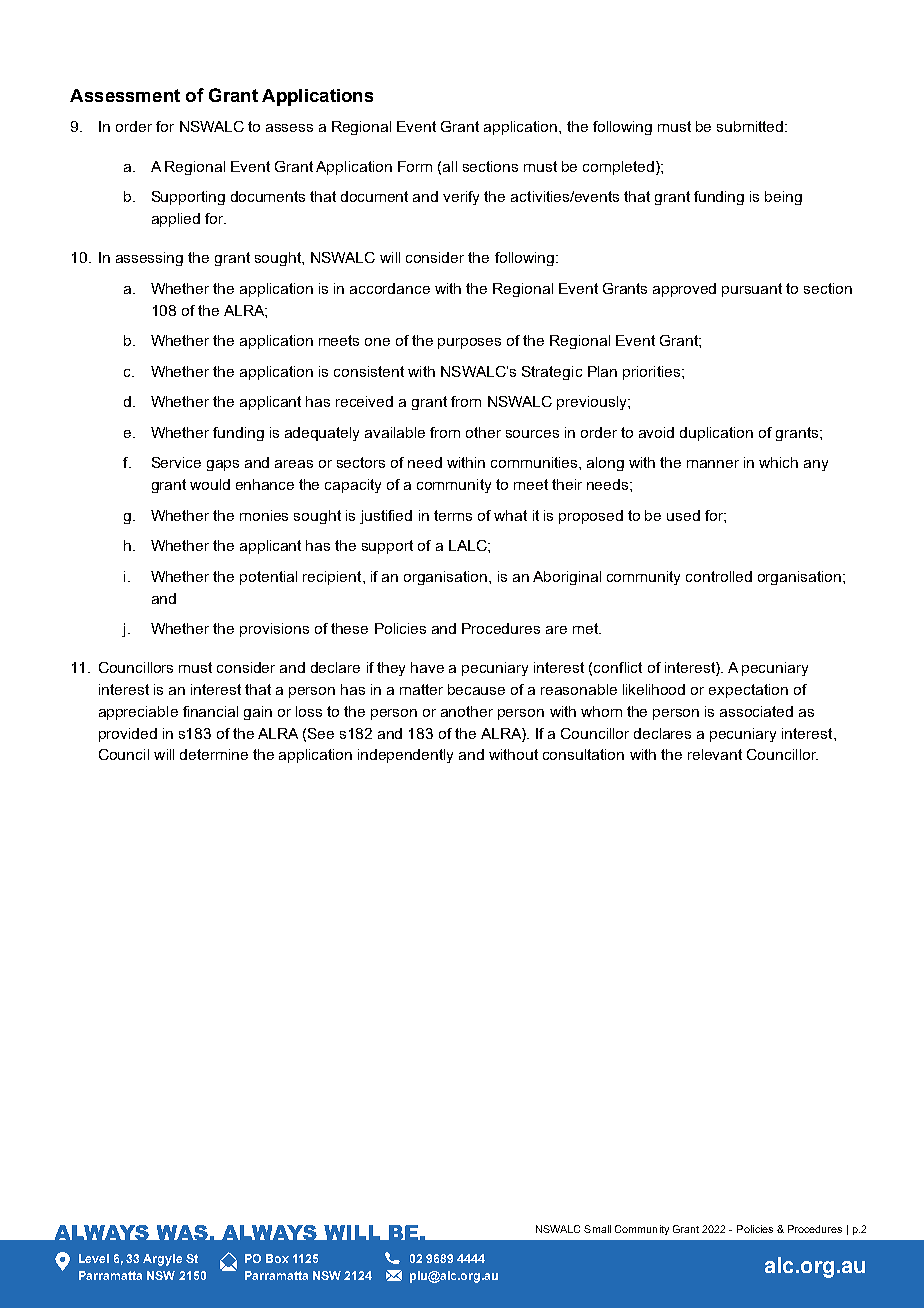 The width and height of the document is (924, 1308). What do you see at coordinates (476, 689) in the document?
I see `because` at bounding box center [476, 689].
